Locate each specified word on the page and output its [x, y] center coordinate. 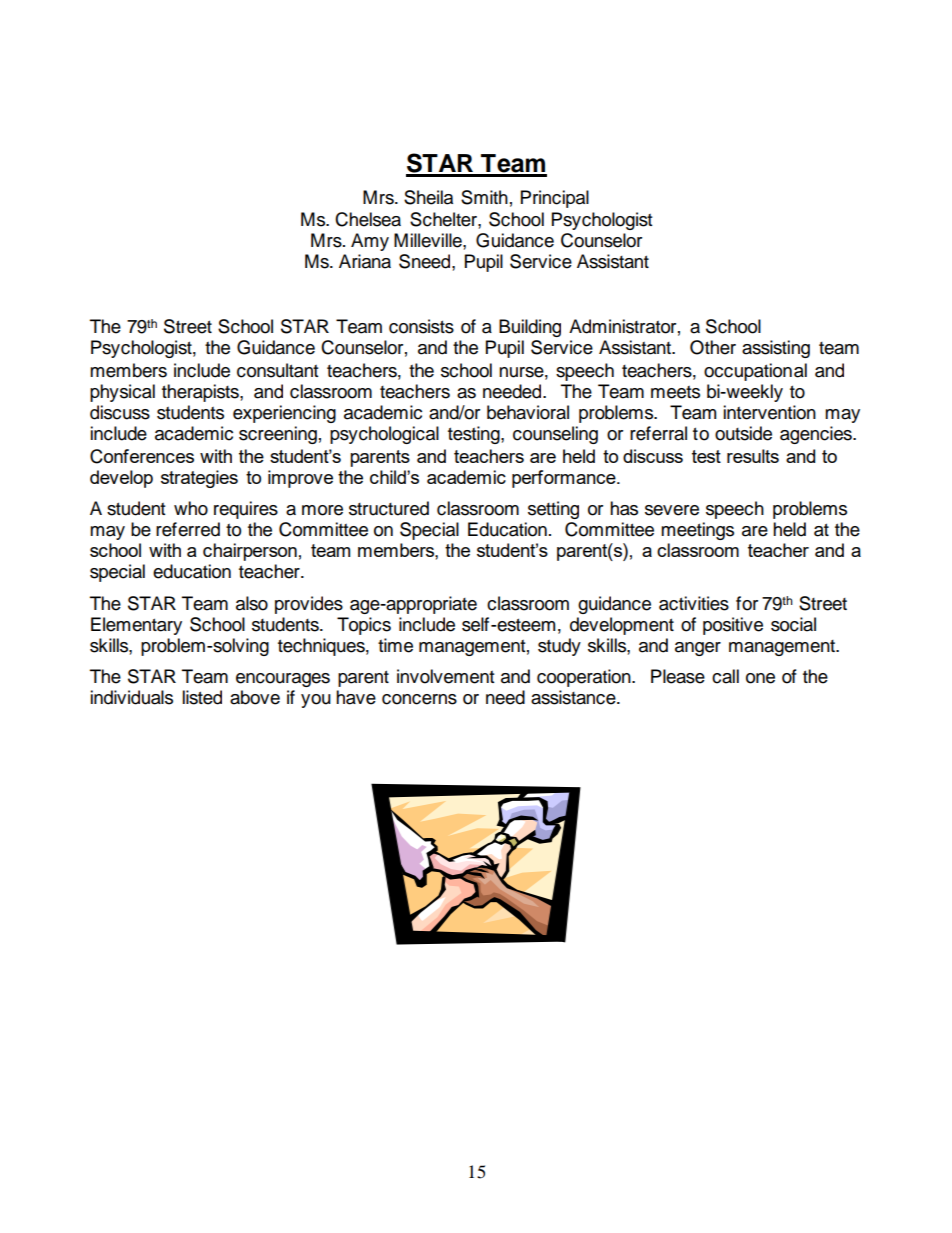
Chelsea [368, 219]
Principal [555, 199]
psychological [384, 435]
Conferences [142, 456]
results [753, 456]
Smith [484, 197]
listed [202, 697]
